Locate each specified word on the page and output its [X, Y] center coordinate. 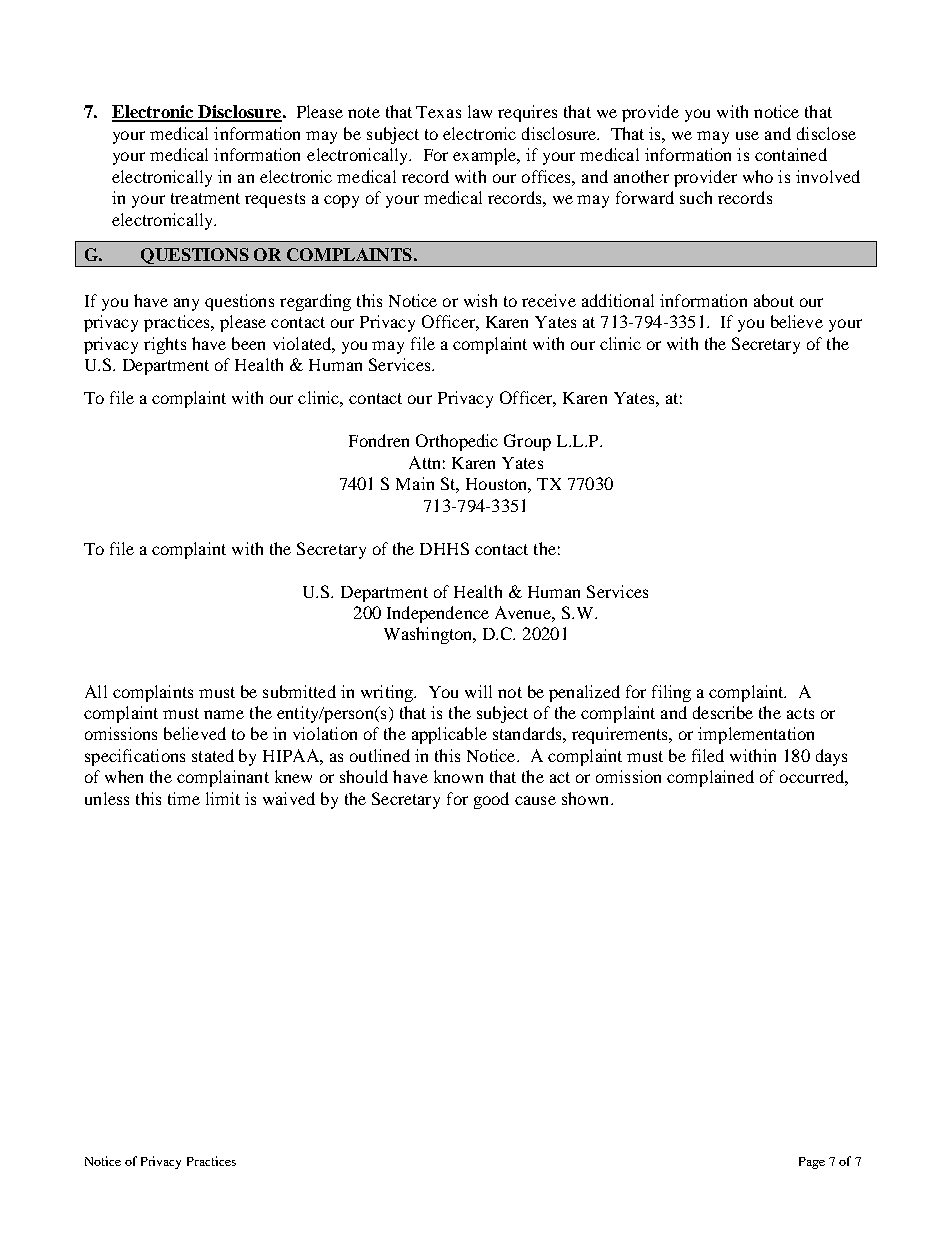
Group [527, 442]
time [184, 798]
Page [812, 1163]
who [758, 176]
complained [710, 778]
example [486, 156]
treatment [205, 198]
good [491, 800]
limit [223, 798]
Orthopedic [457, 442]
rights [165, 345]
